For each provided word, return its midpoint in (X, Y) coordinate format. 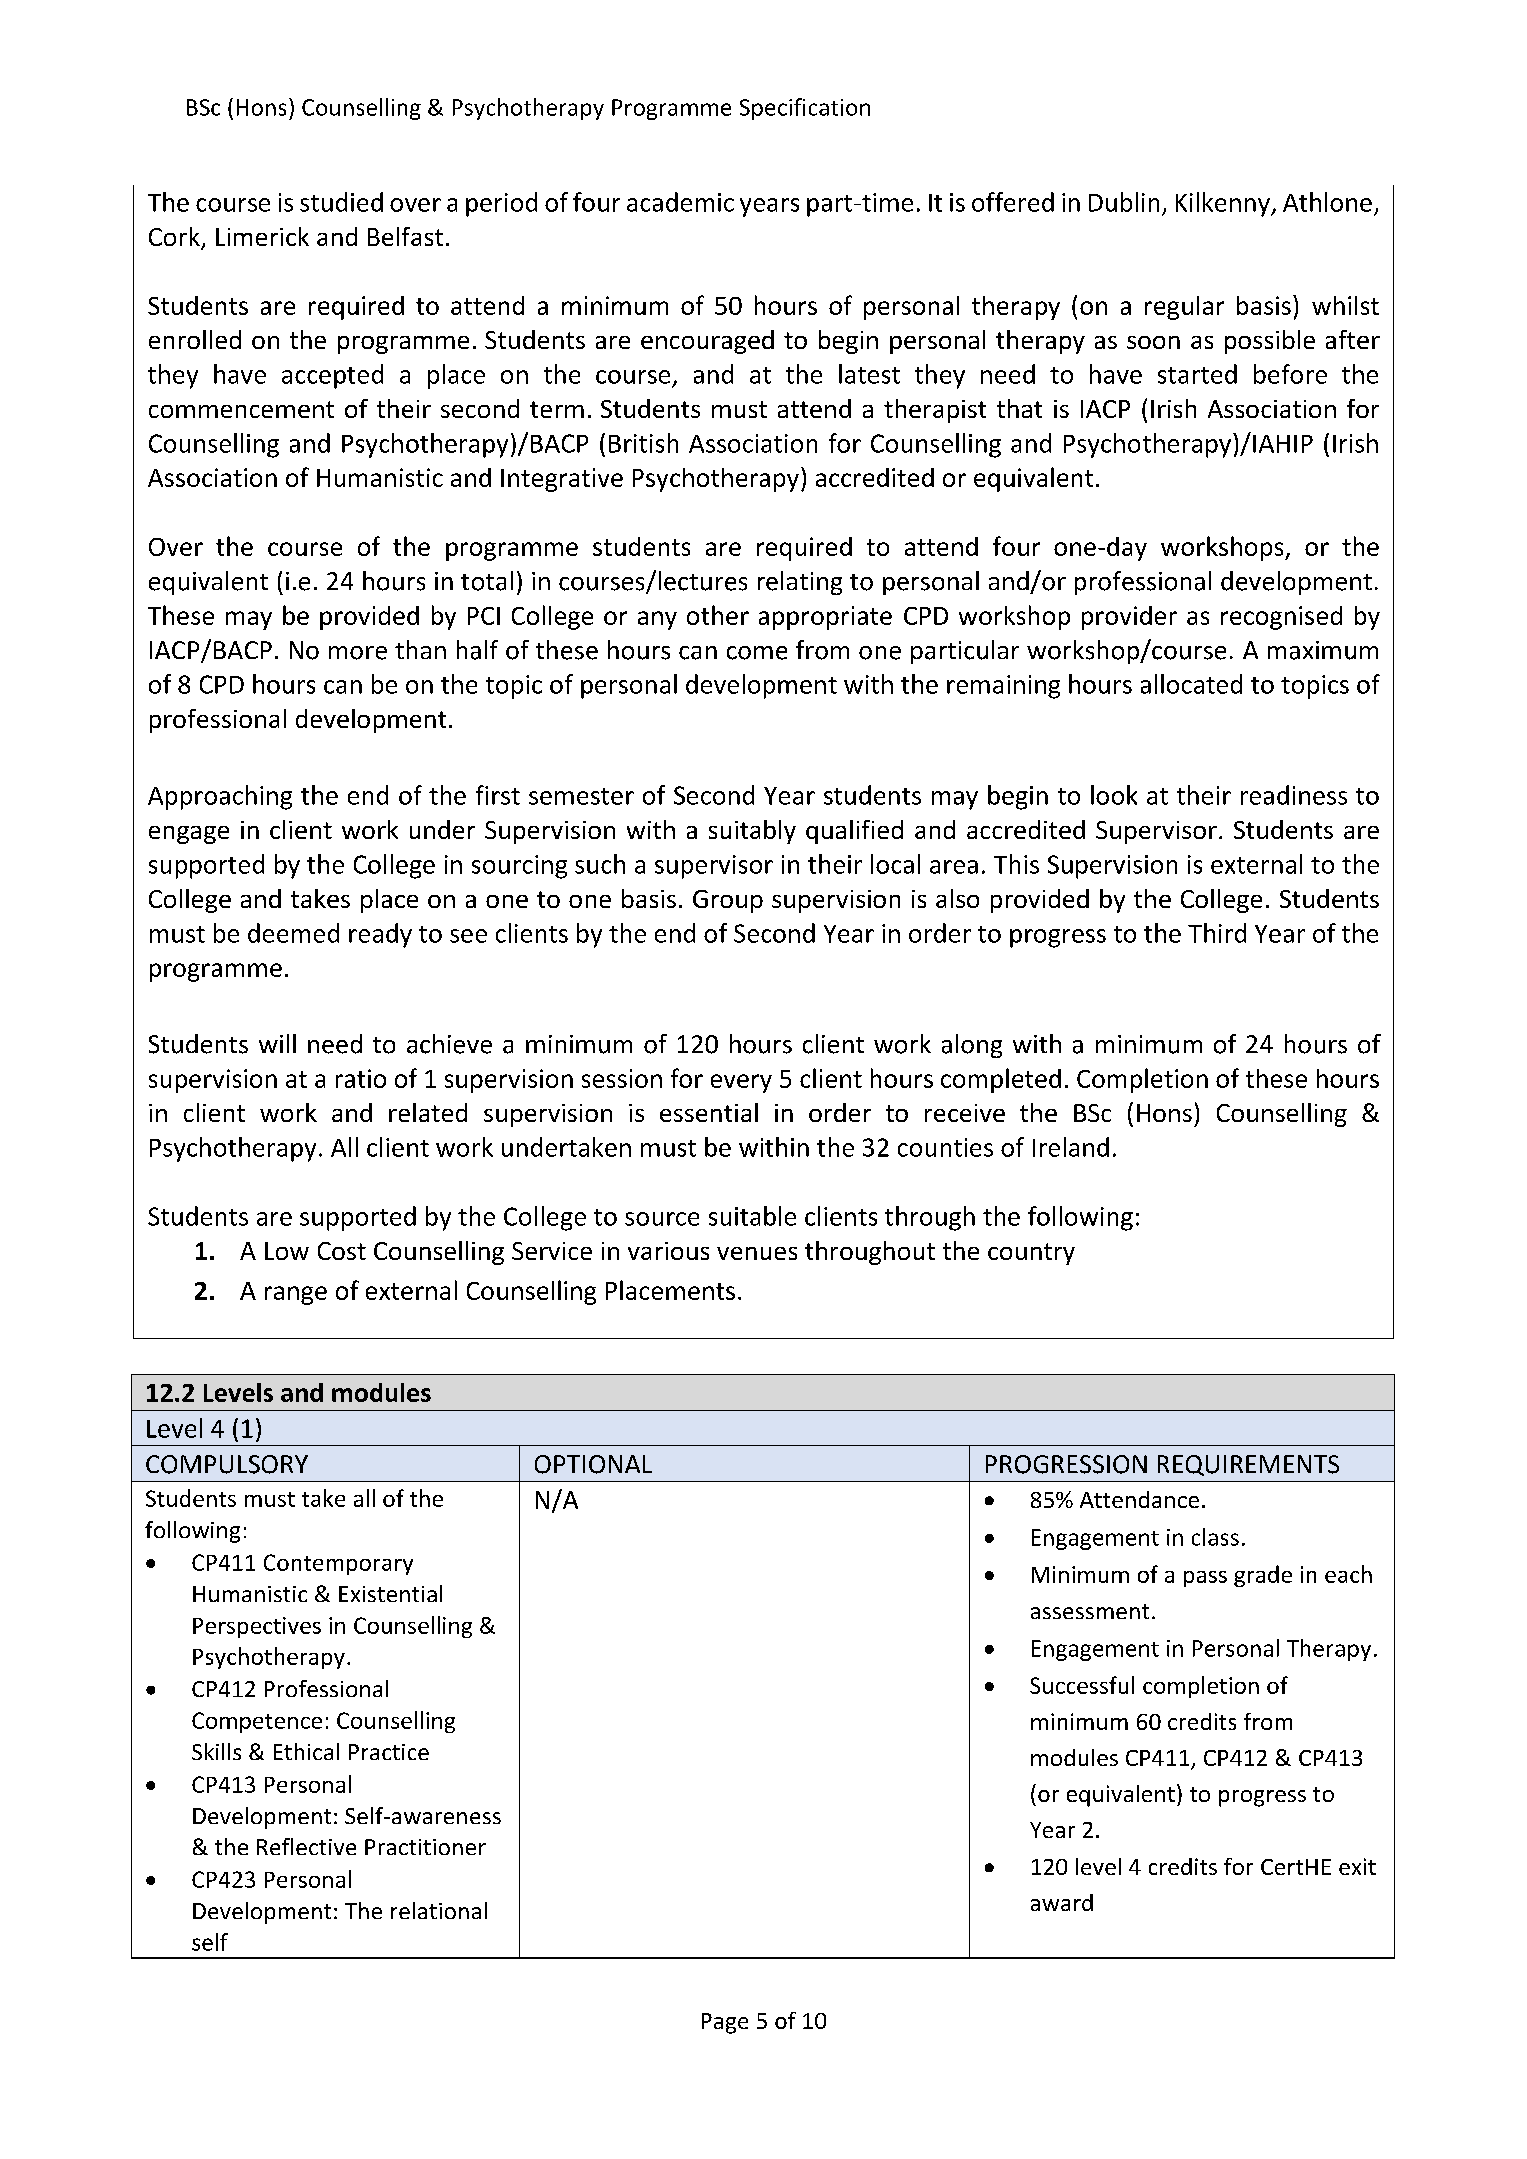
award (1062, 1902)
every (741, 1083)
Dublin (1124, 202)
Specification (805, 109)
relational (439, 1910)
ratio (361, 1078)
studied (341, 202)
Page (725, 2023)
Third (1217, 933)
